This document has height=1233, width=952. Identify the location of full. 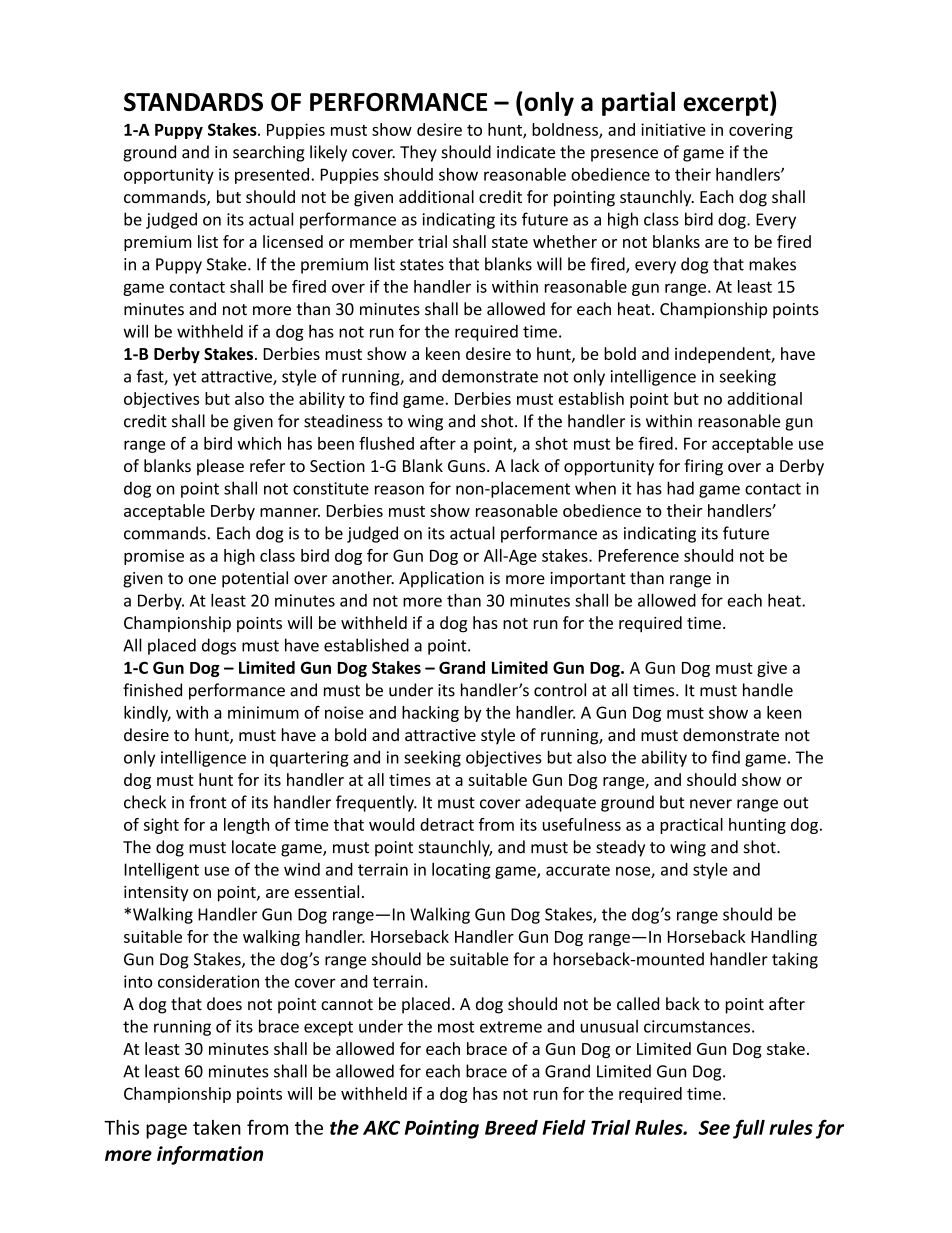
(749, 1129).
